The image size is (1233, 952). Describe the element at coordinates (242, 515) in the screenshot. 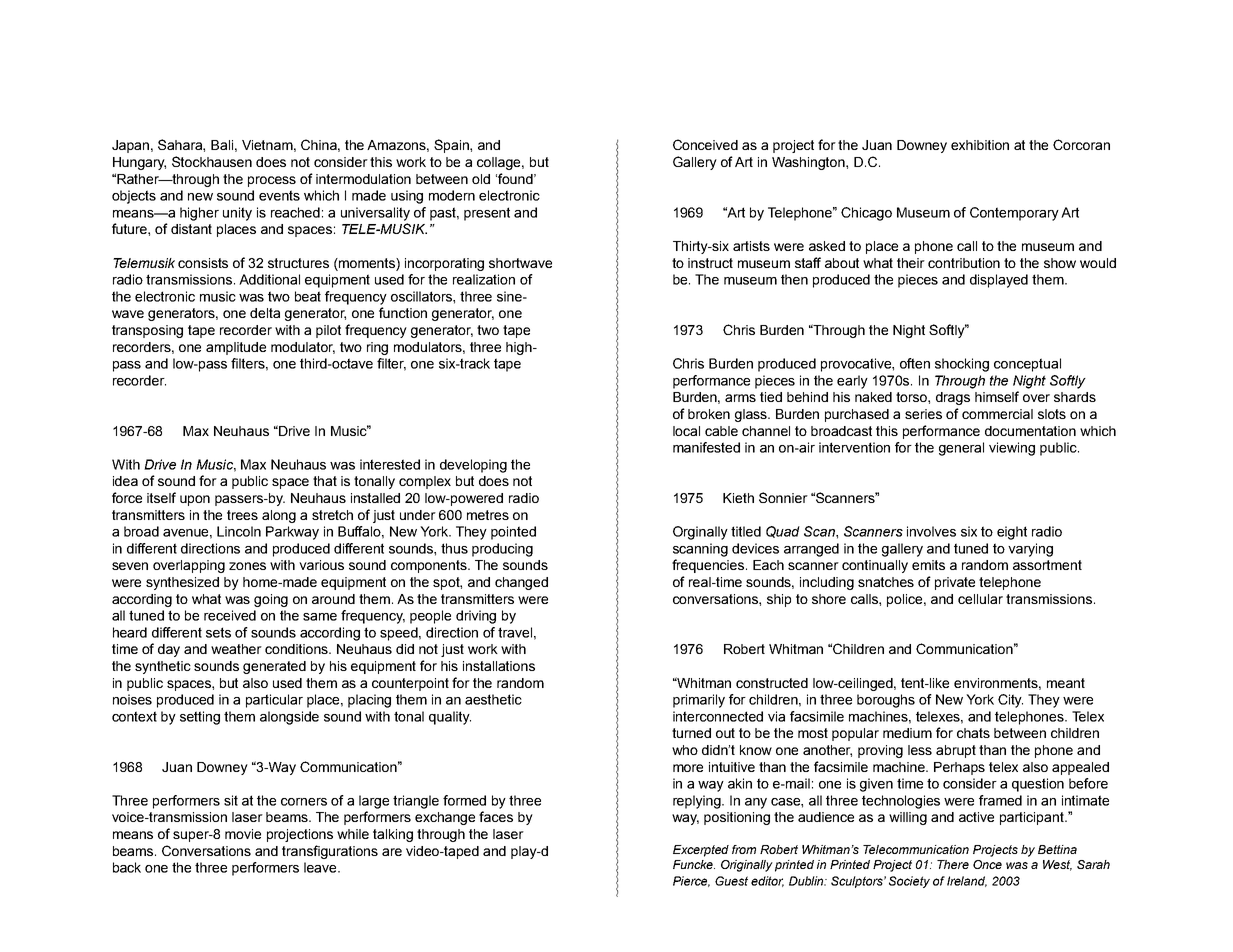

I see `trees` at that location.
